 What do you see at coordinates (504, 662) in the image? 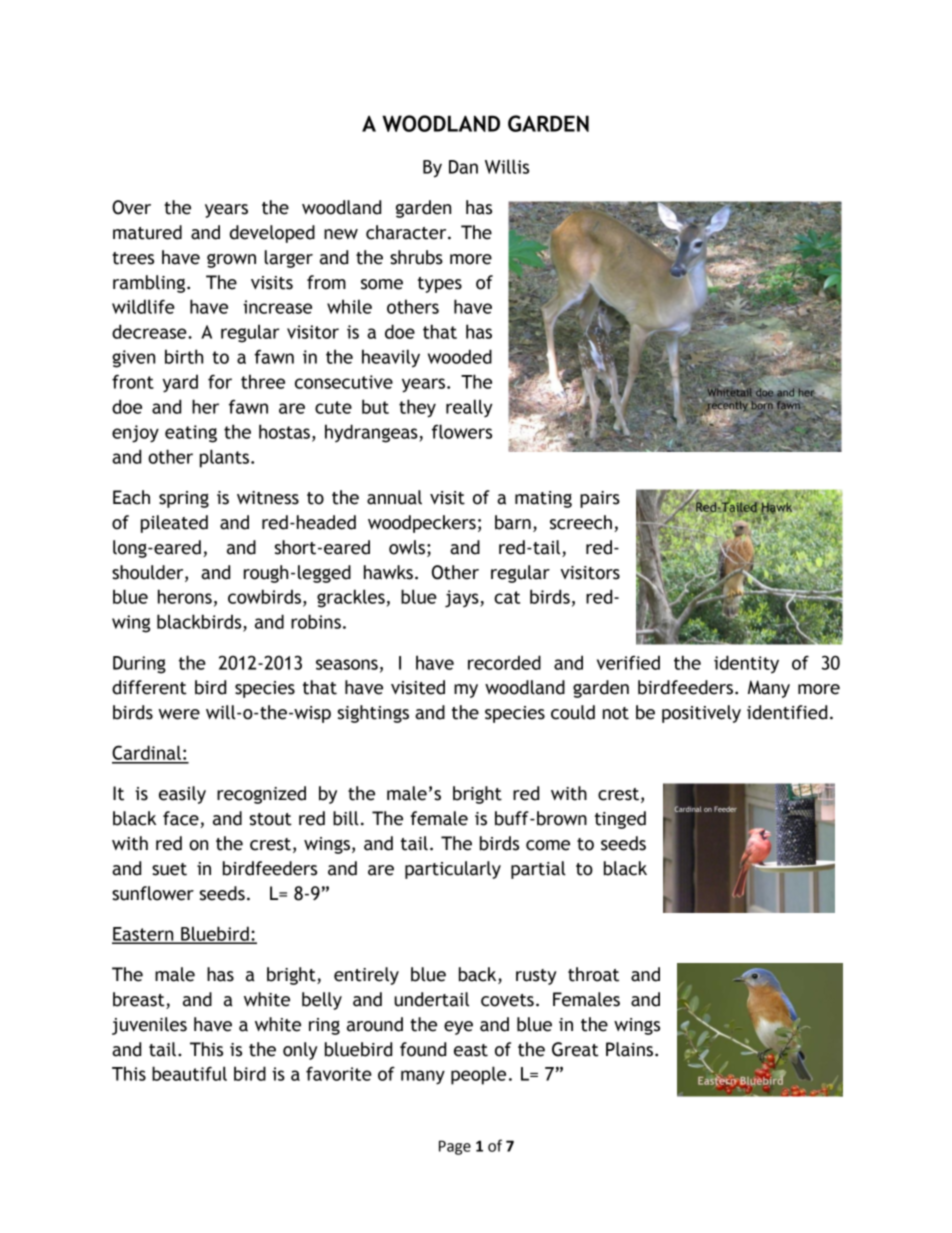
I see `recorded` at bounding box center [504, 662].
